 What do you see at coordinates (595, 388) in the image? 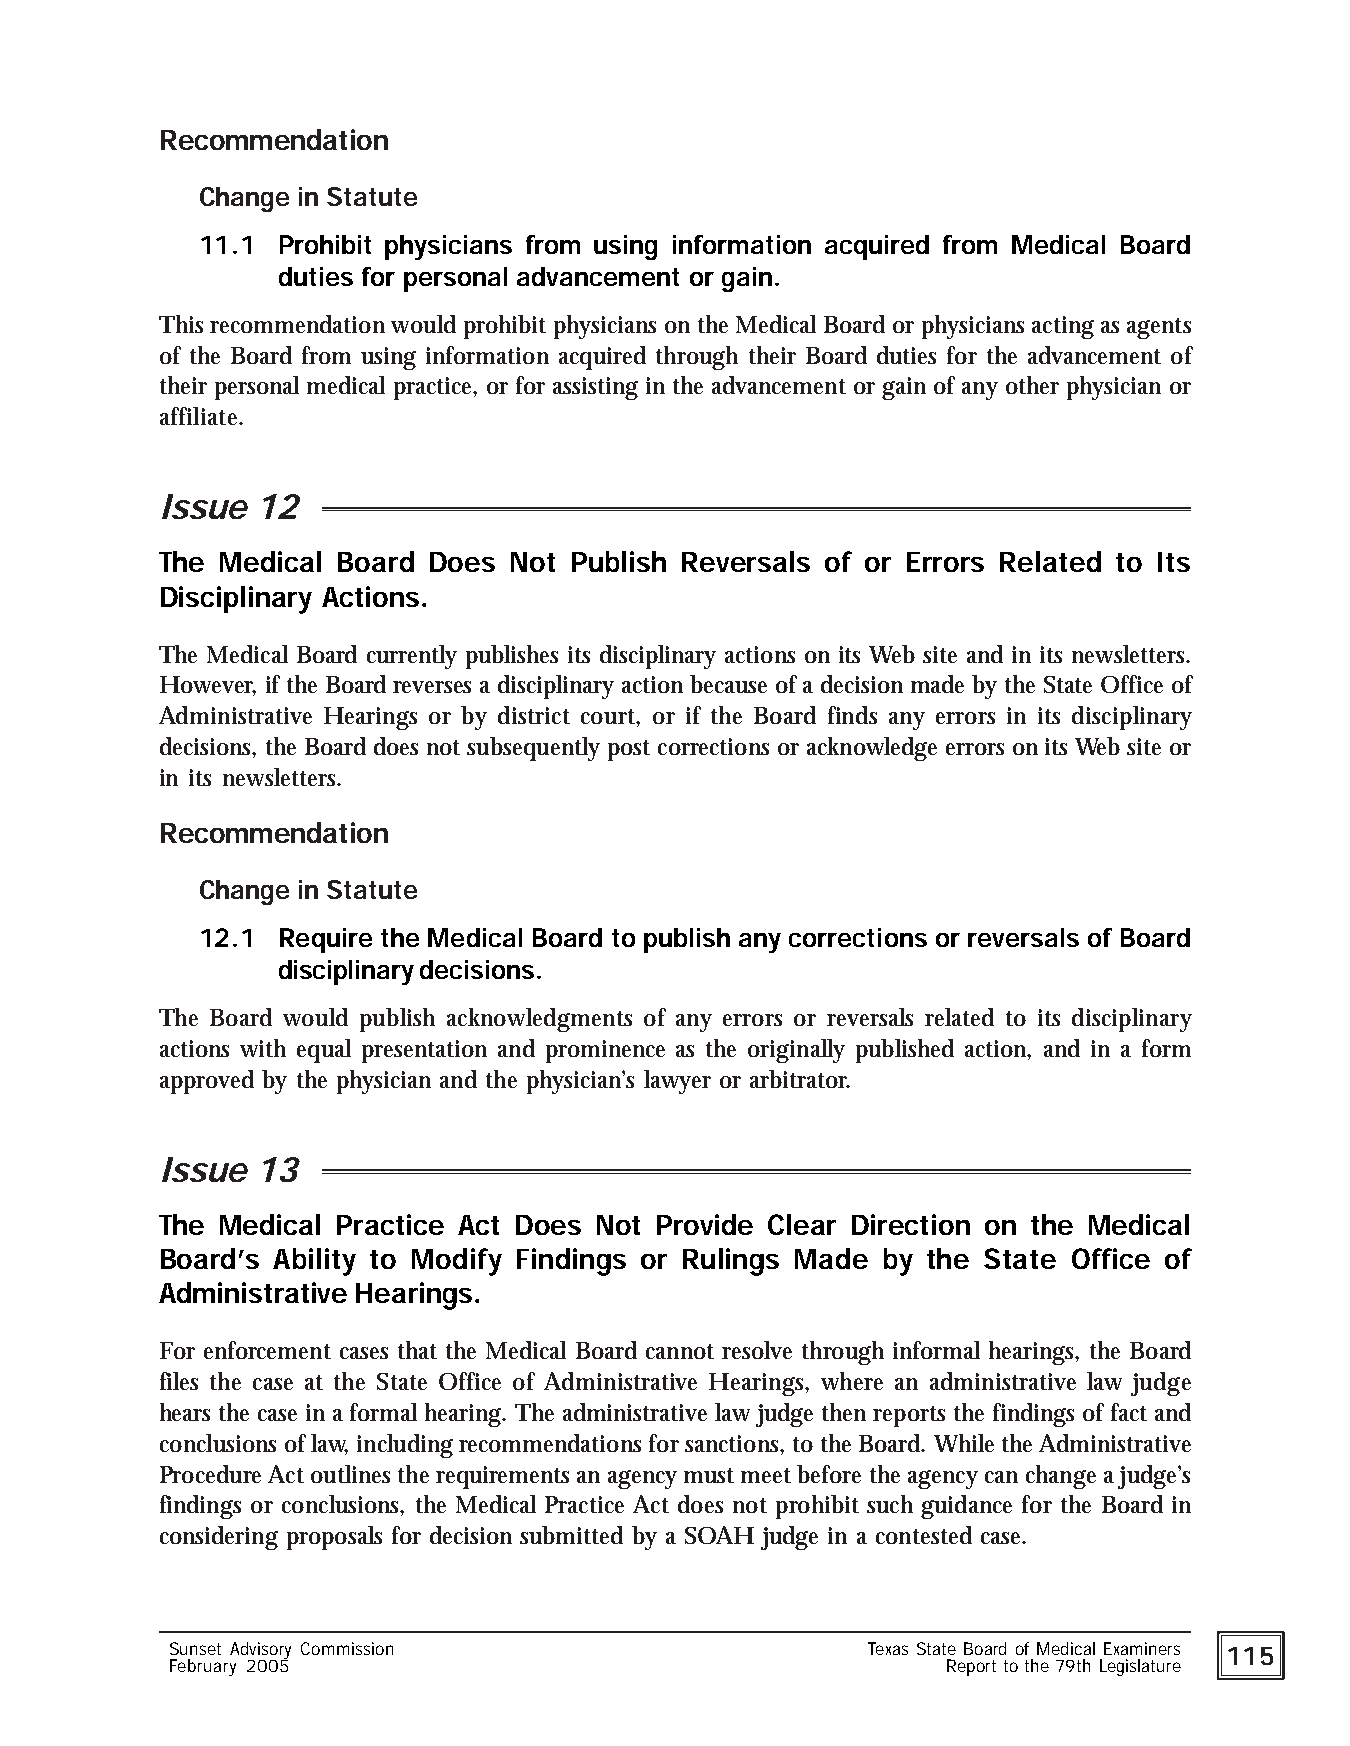
I see `assisting` at bounding box center [595, 388].
